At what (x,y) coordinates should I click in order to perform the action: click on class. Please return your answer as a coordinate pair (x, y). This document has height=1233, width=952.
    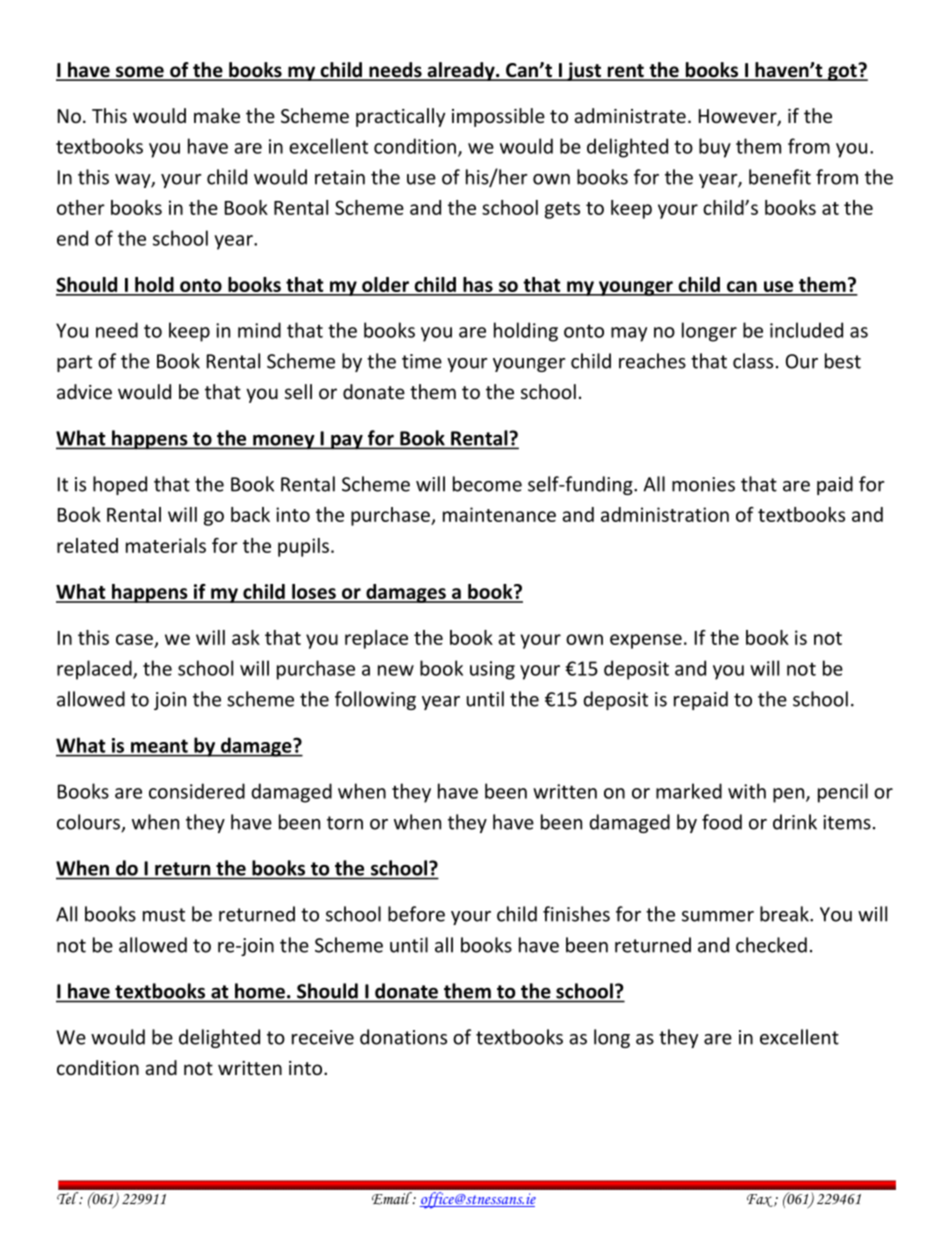
    Looking at the image, I should click on (753, 361).
